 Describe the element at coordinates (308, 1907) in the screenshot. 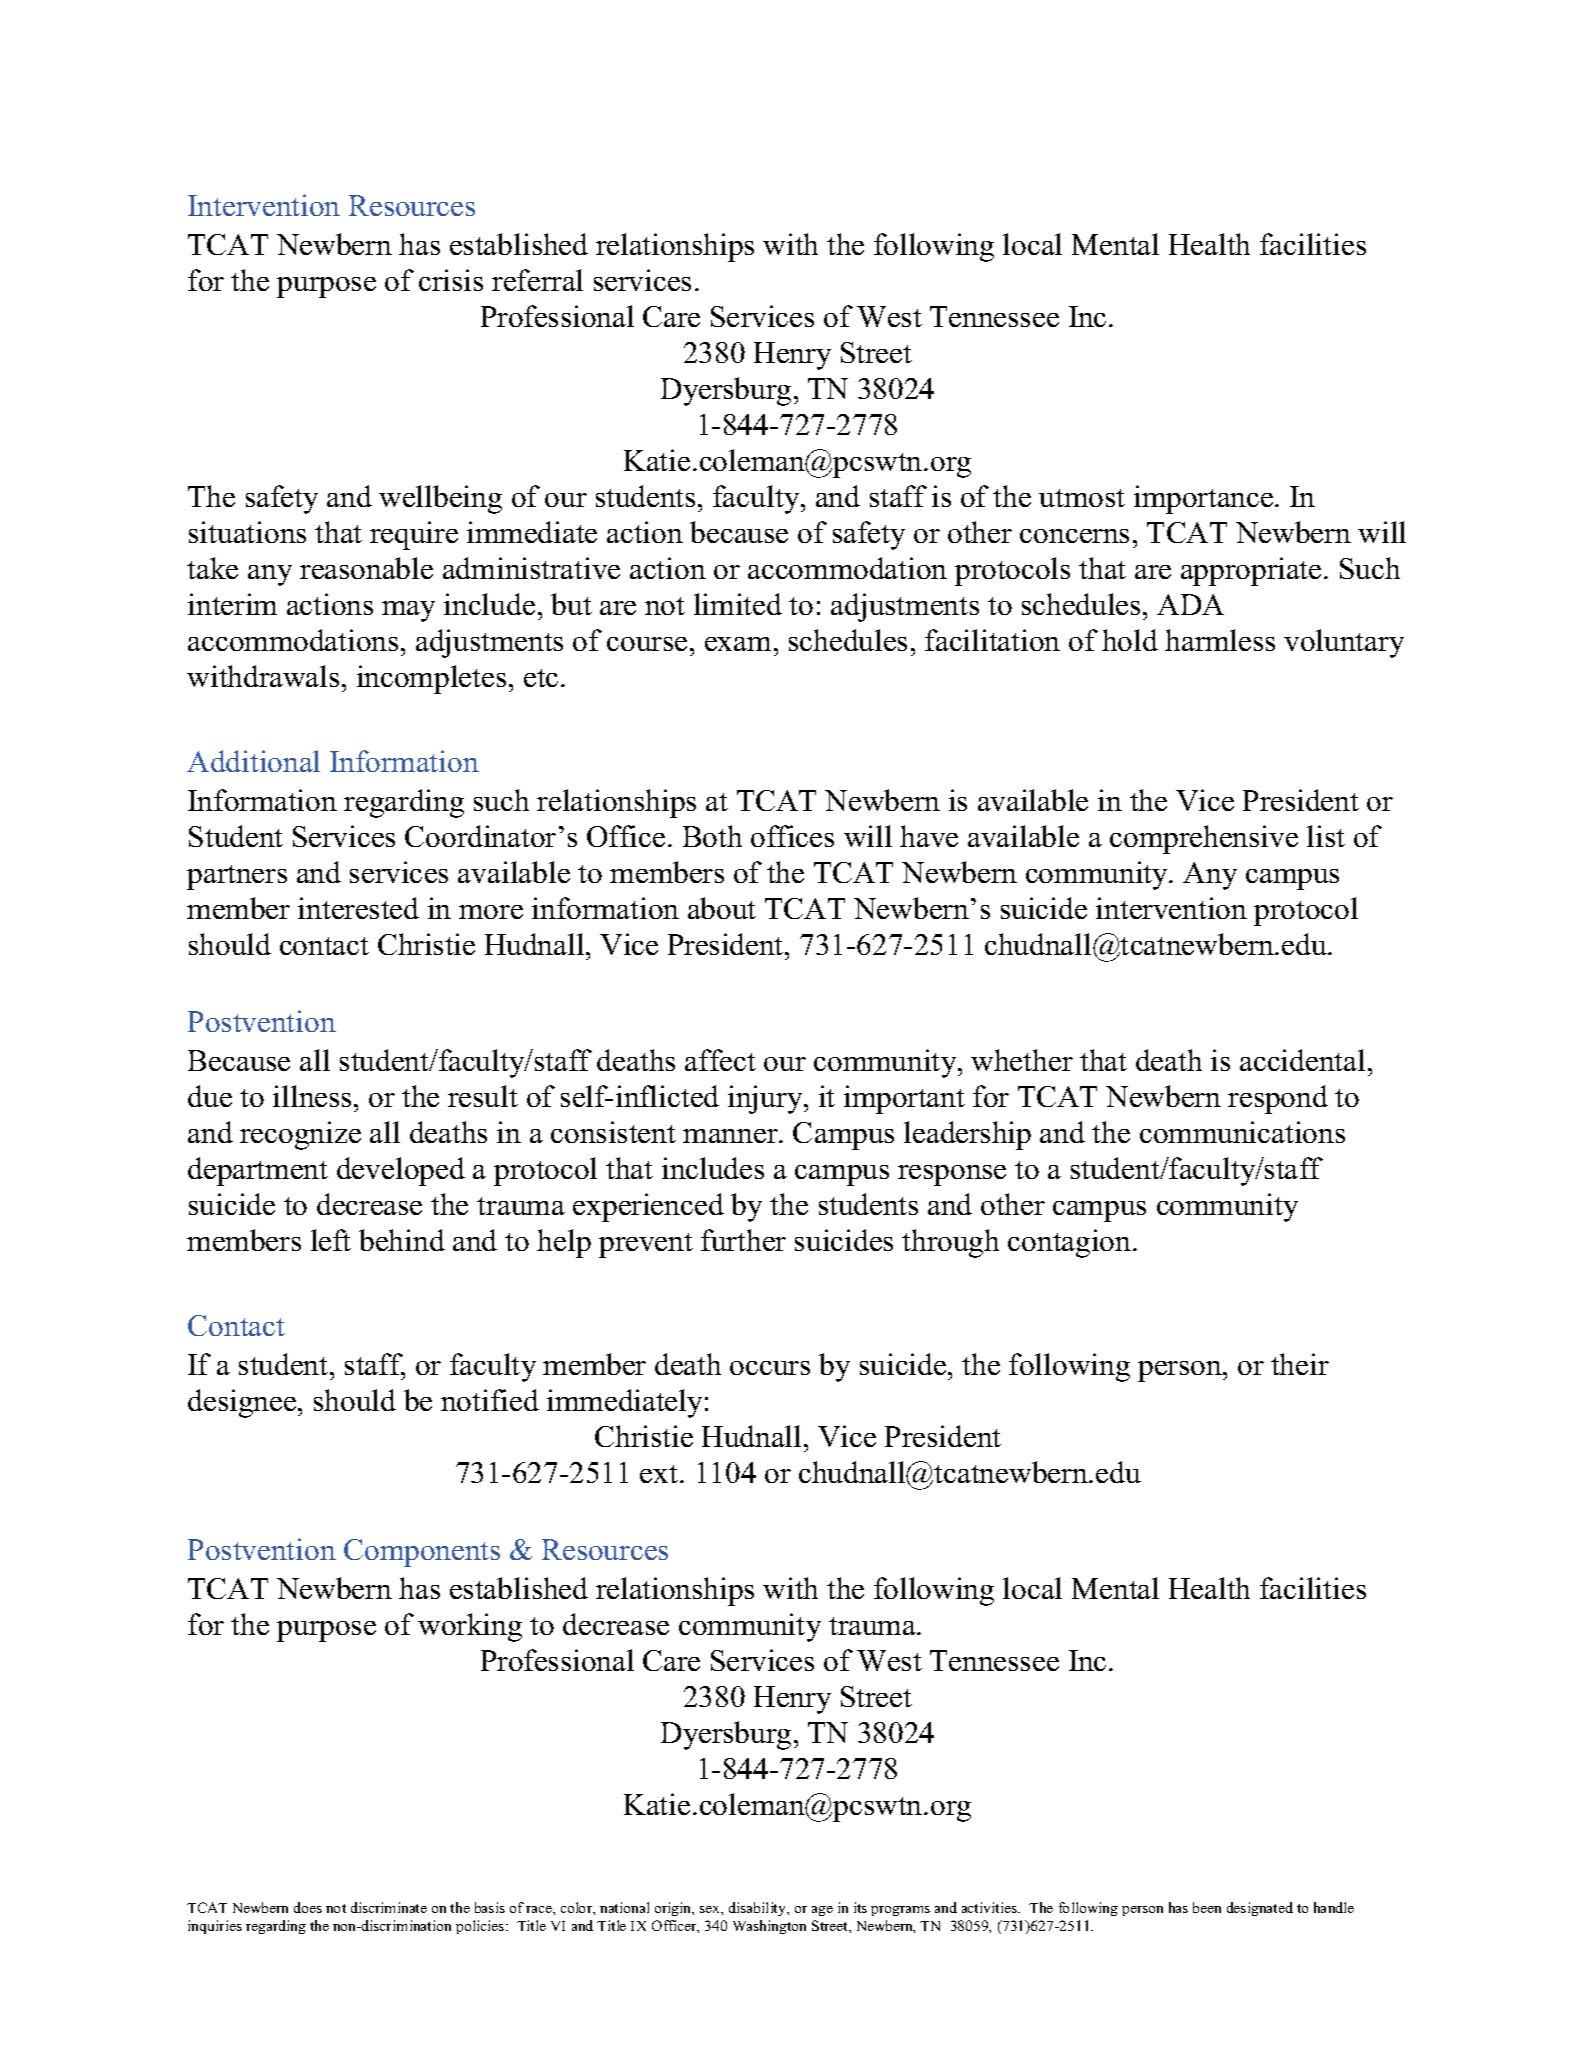

I see `does` at that location.
